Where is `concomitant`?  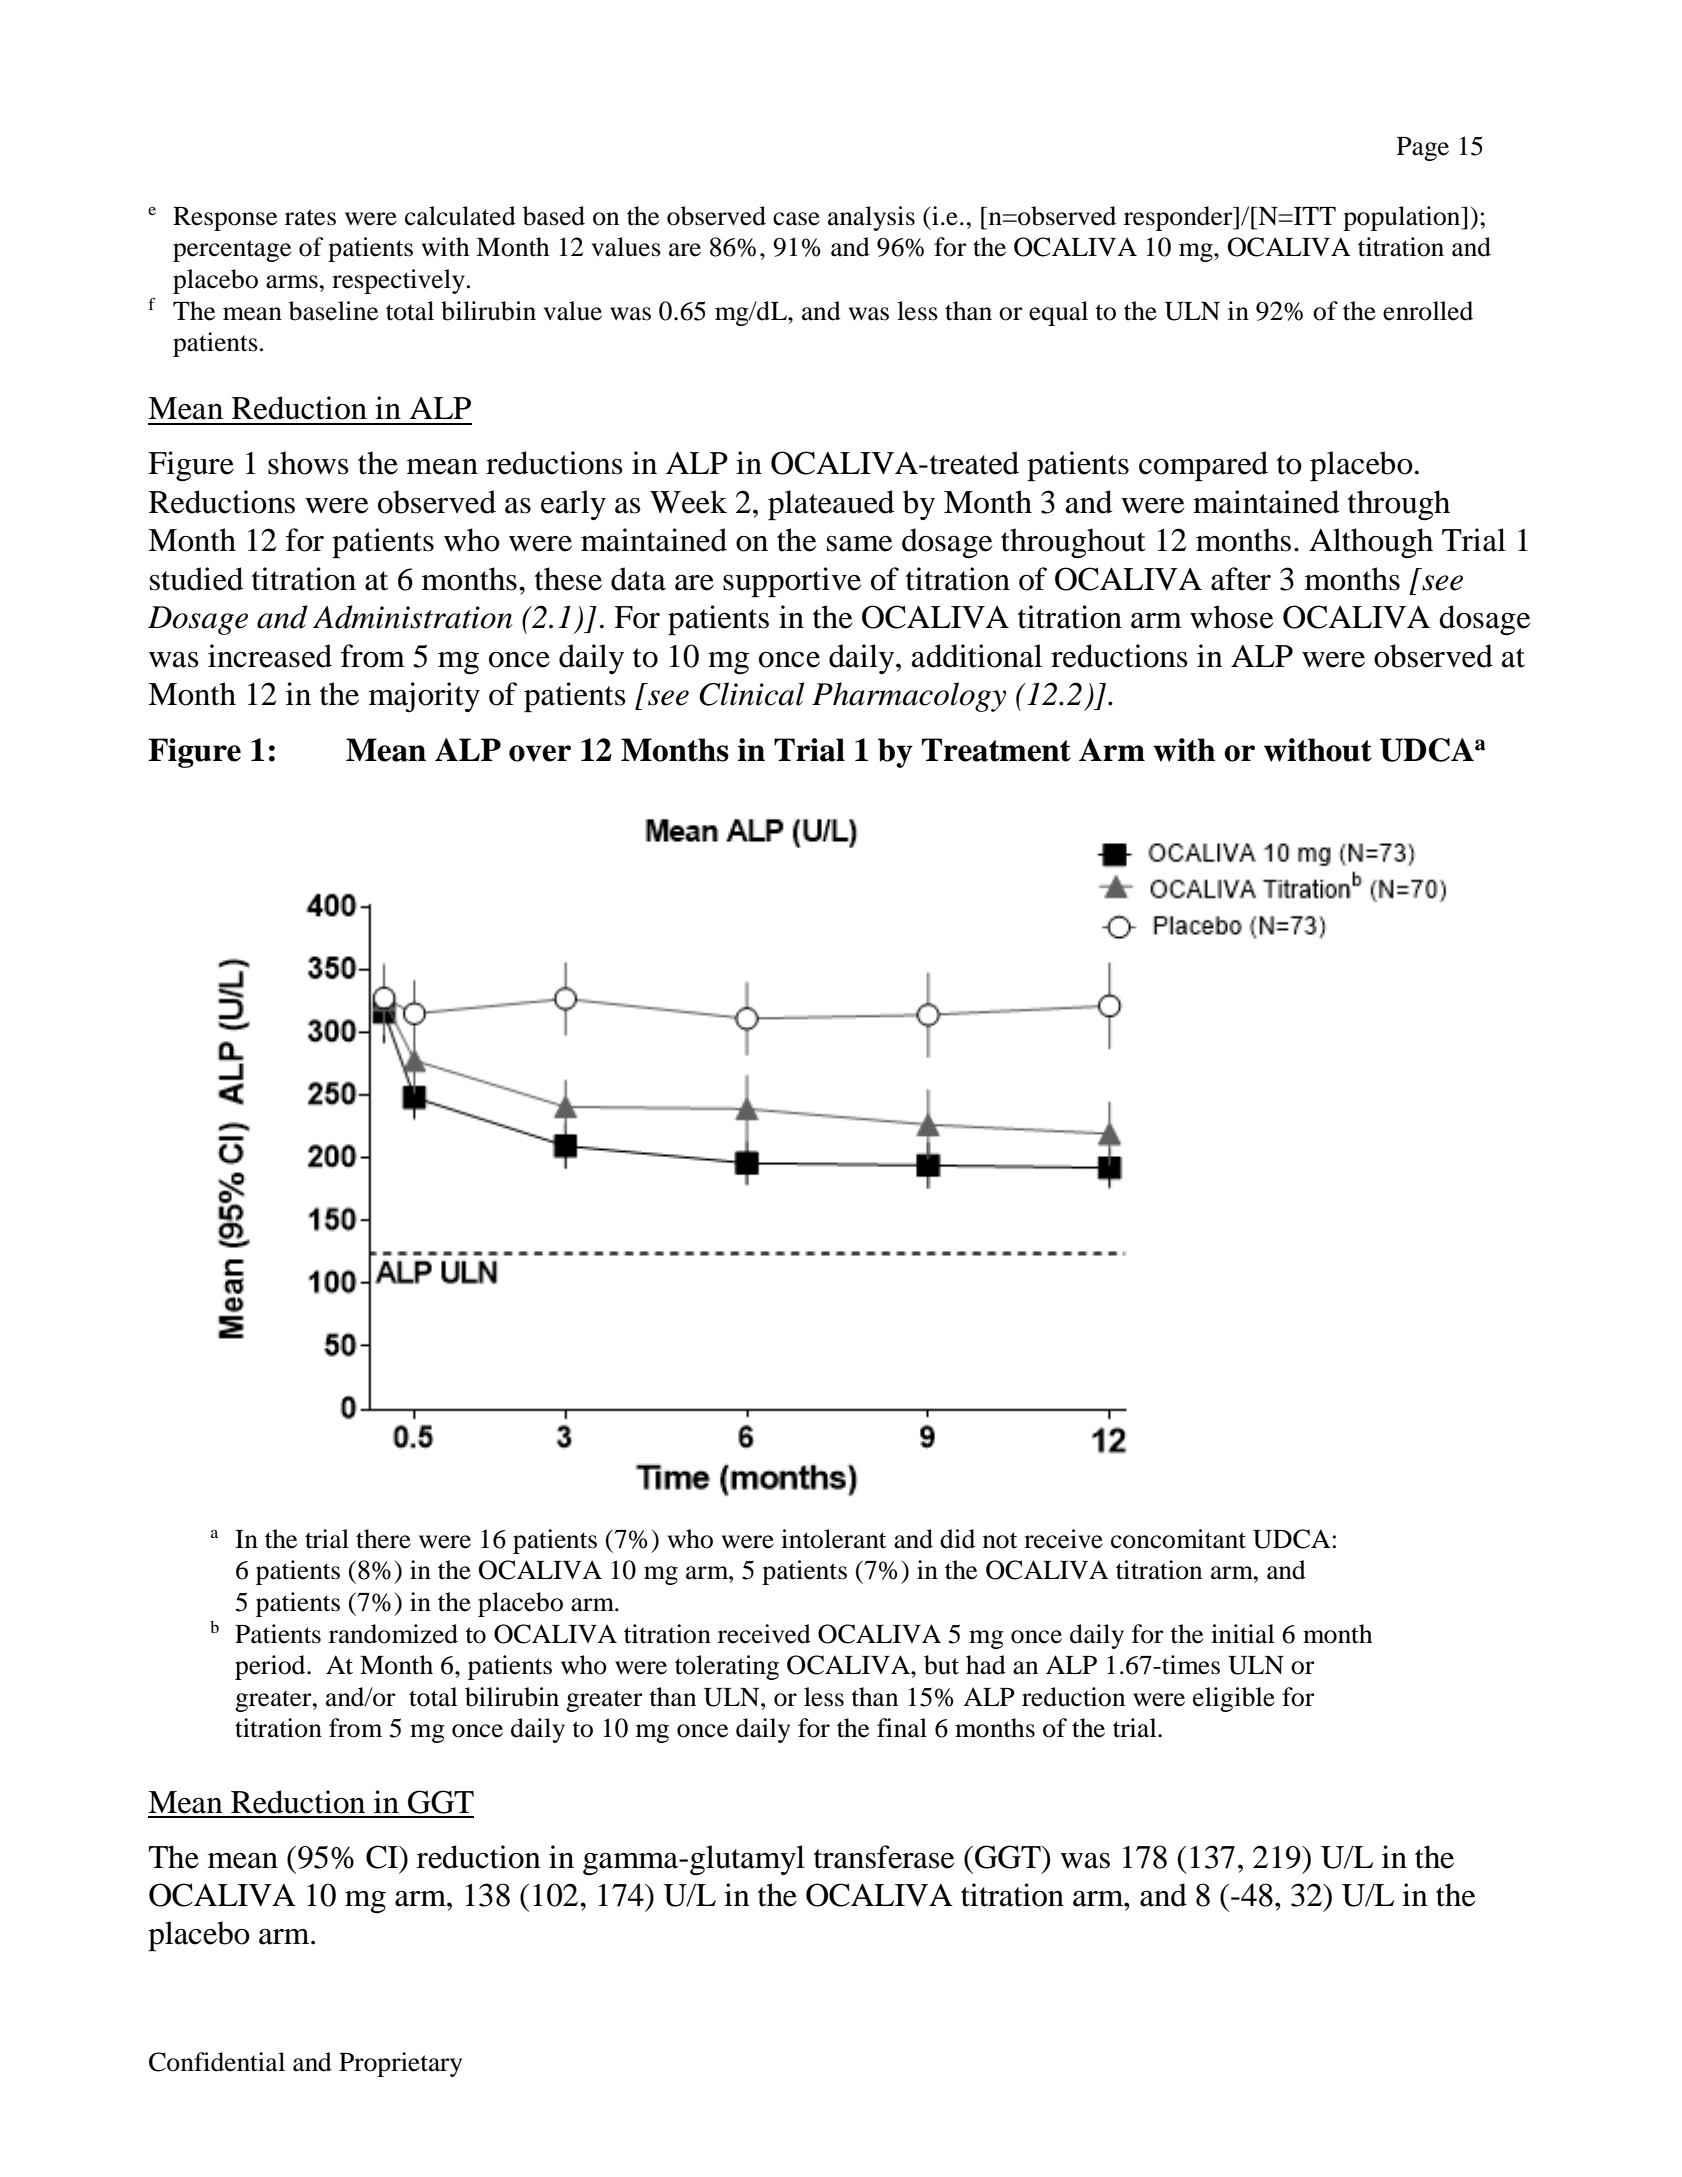
concomitant is located at coordinates (1178, 1539).
